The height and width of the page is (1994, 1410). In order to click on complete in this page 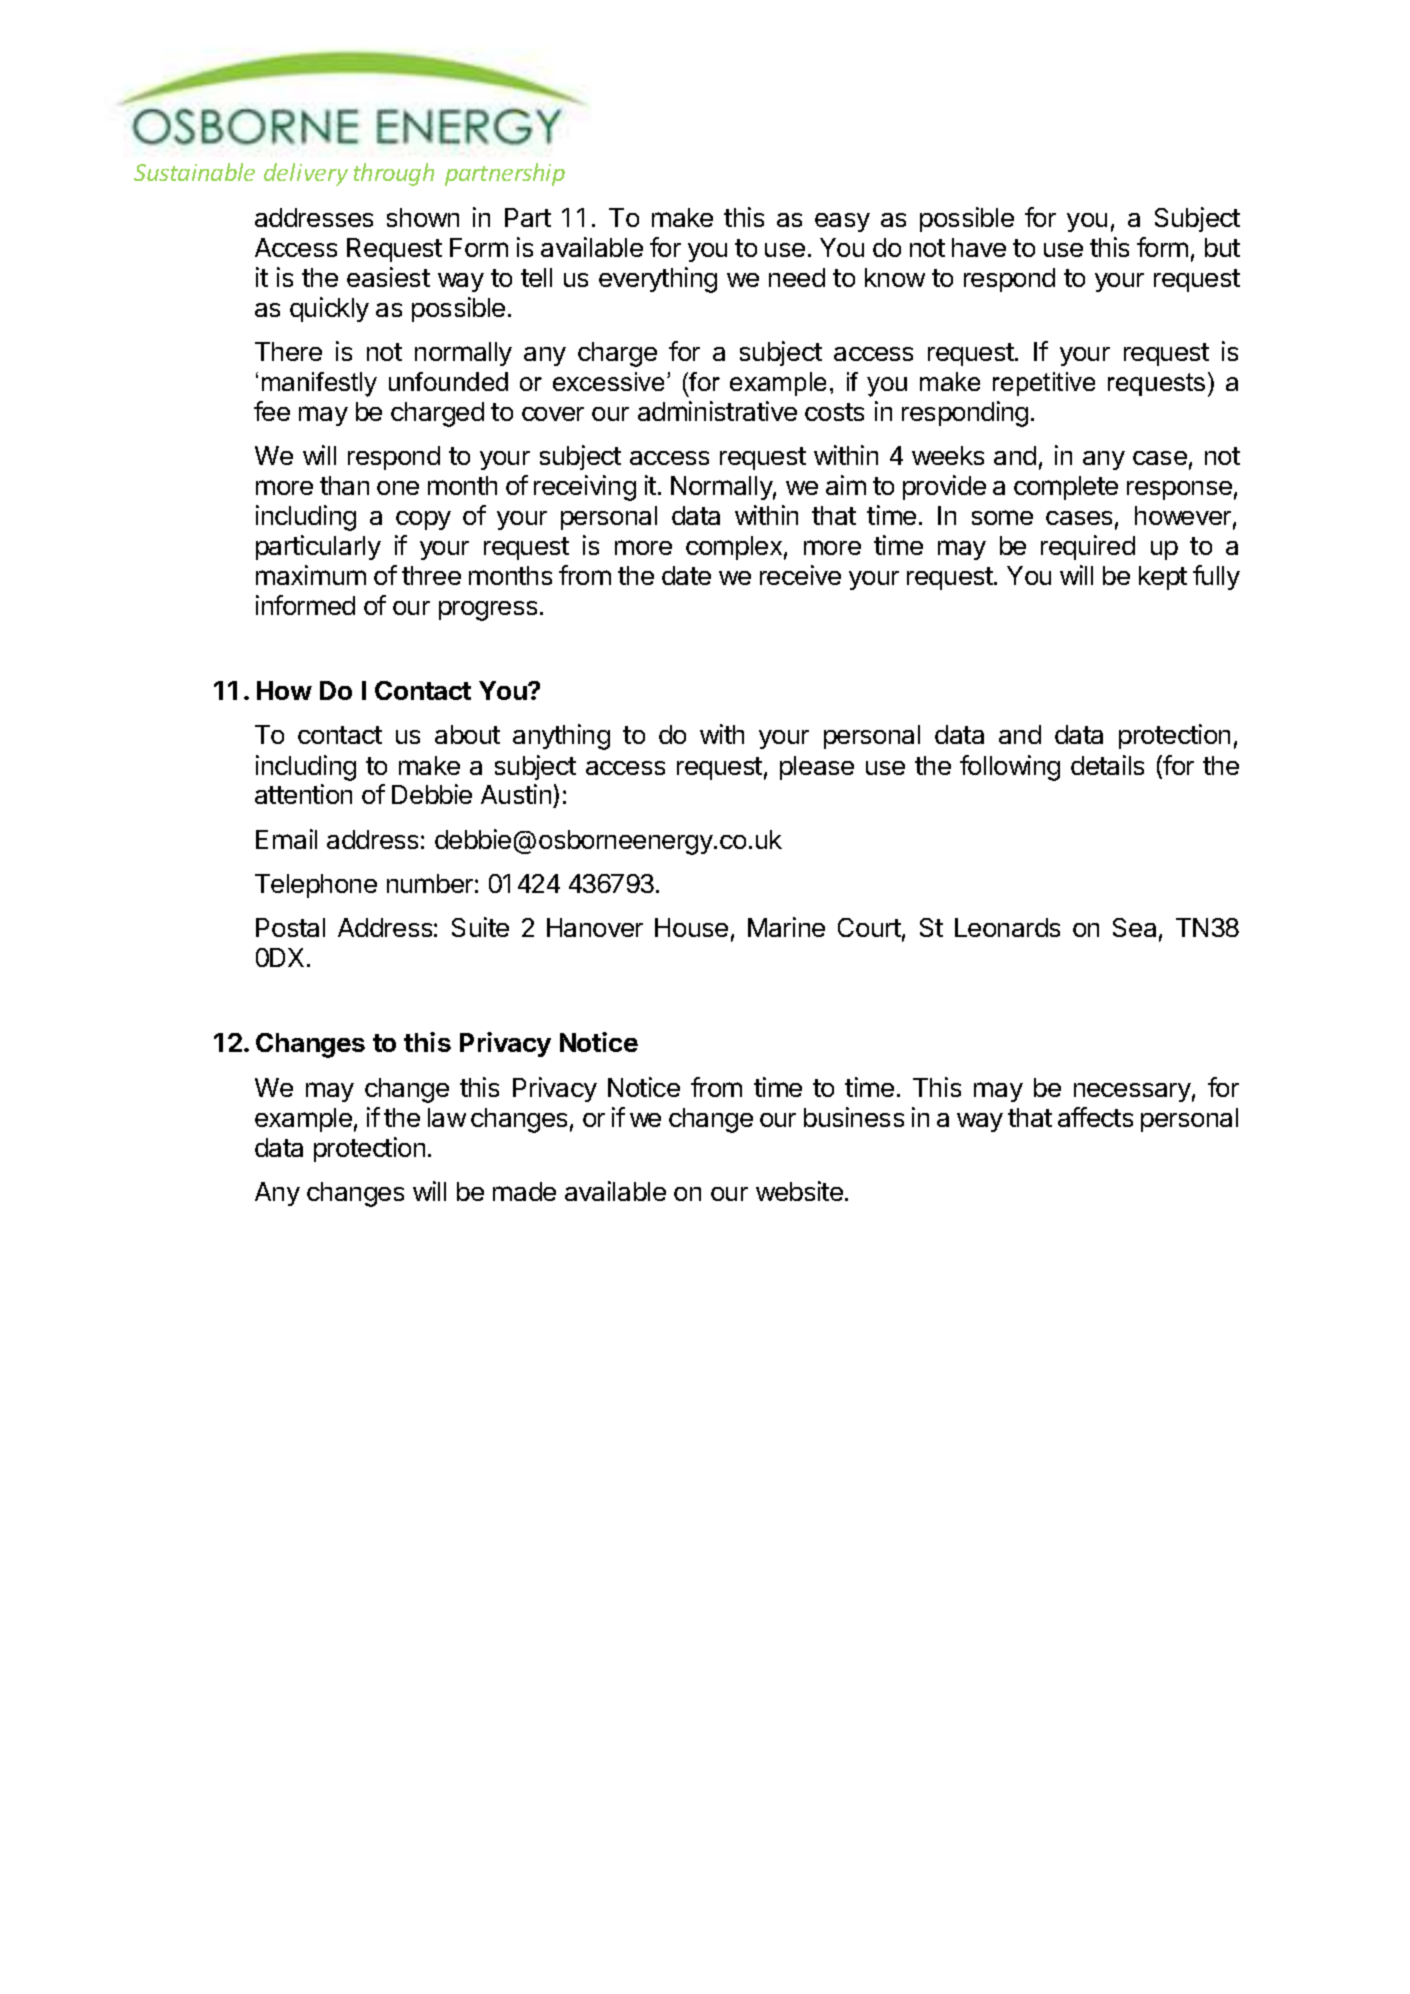, I will do `click(1066, 488)`.
